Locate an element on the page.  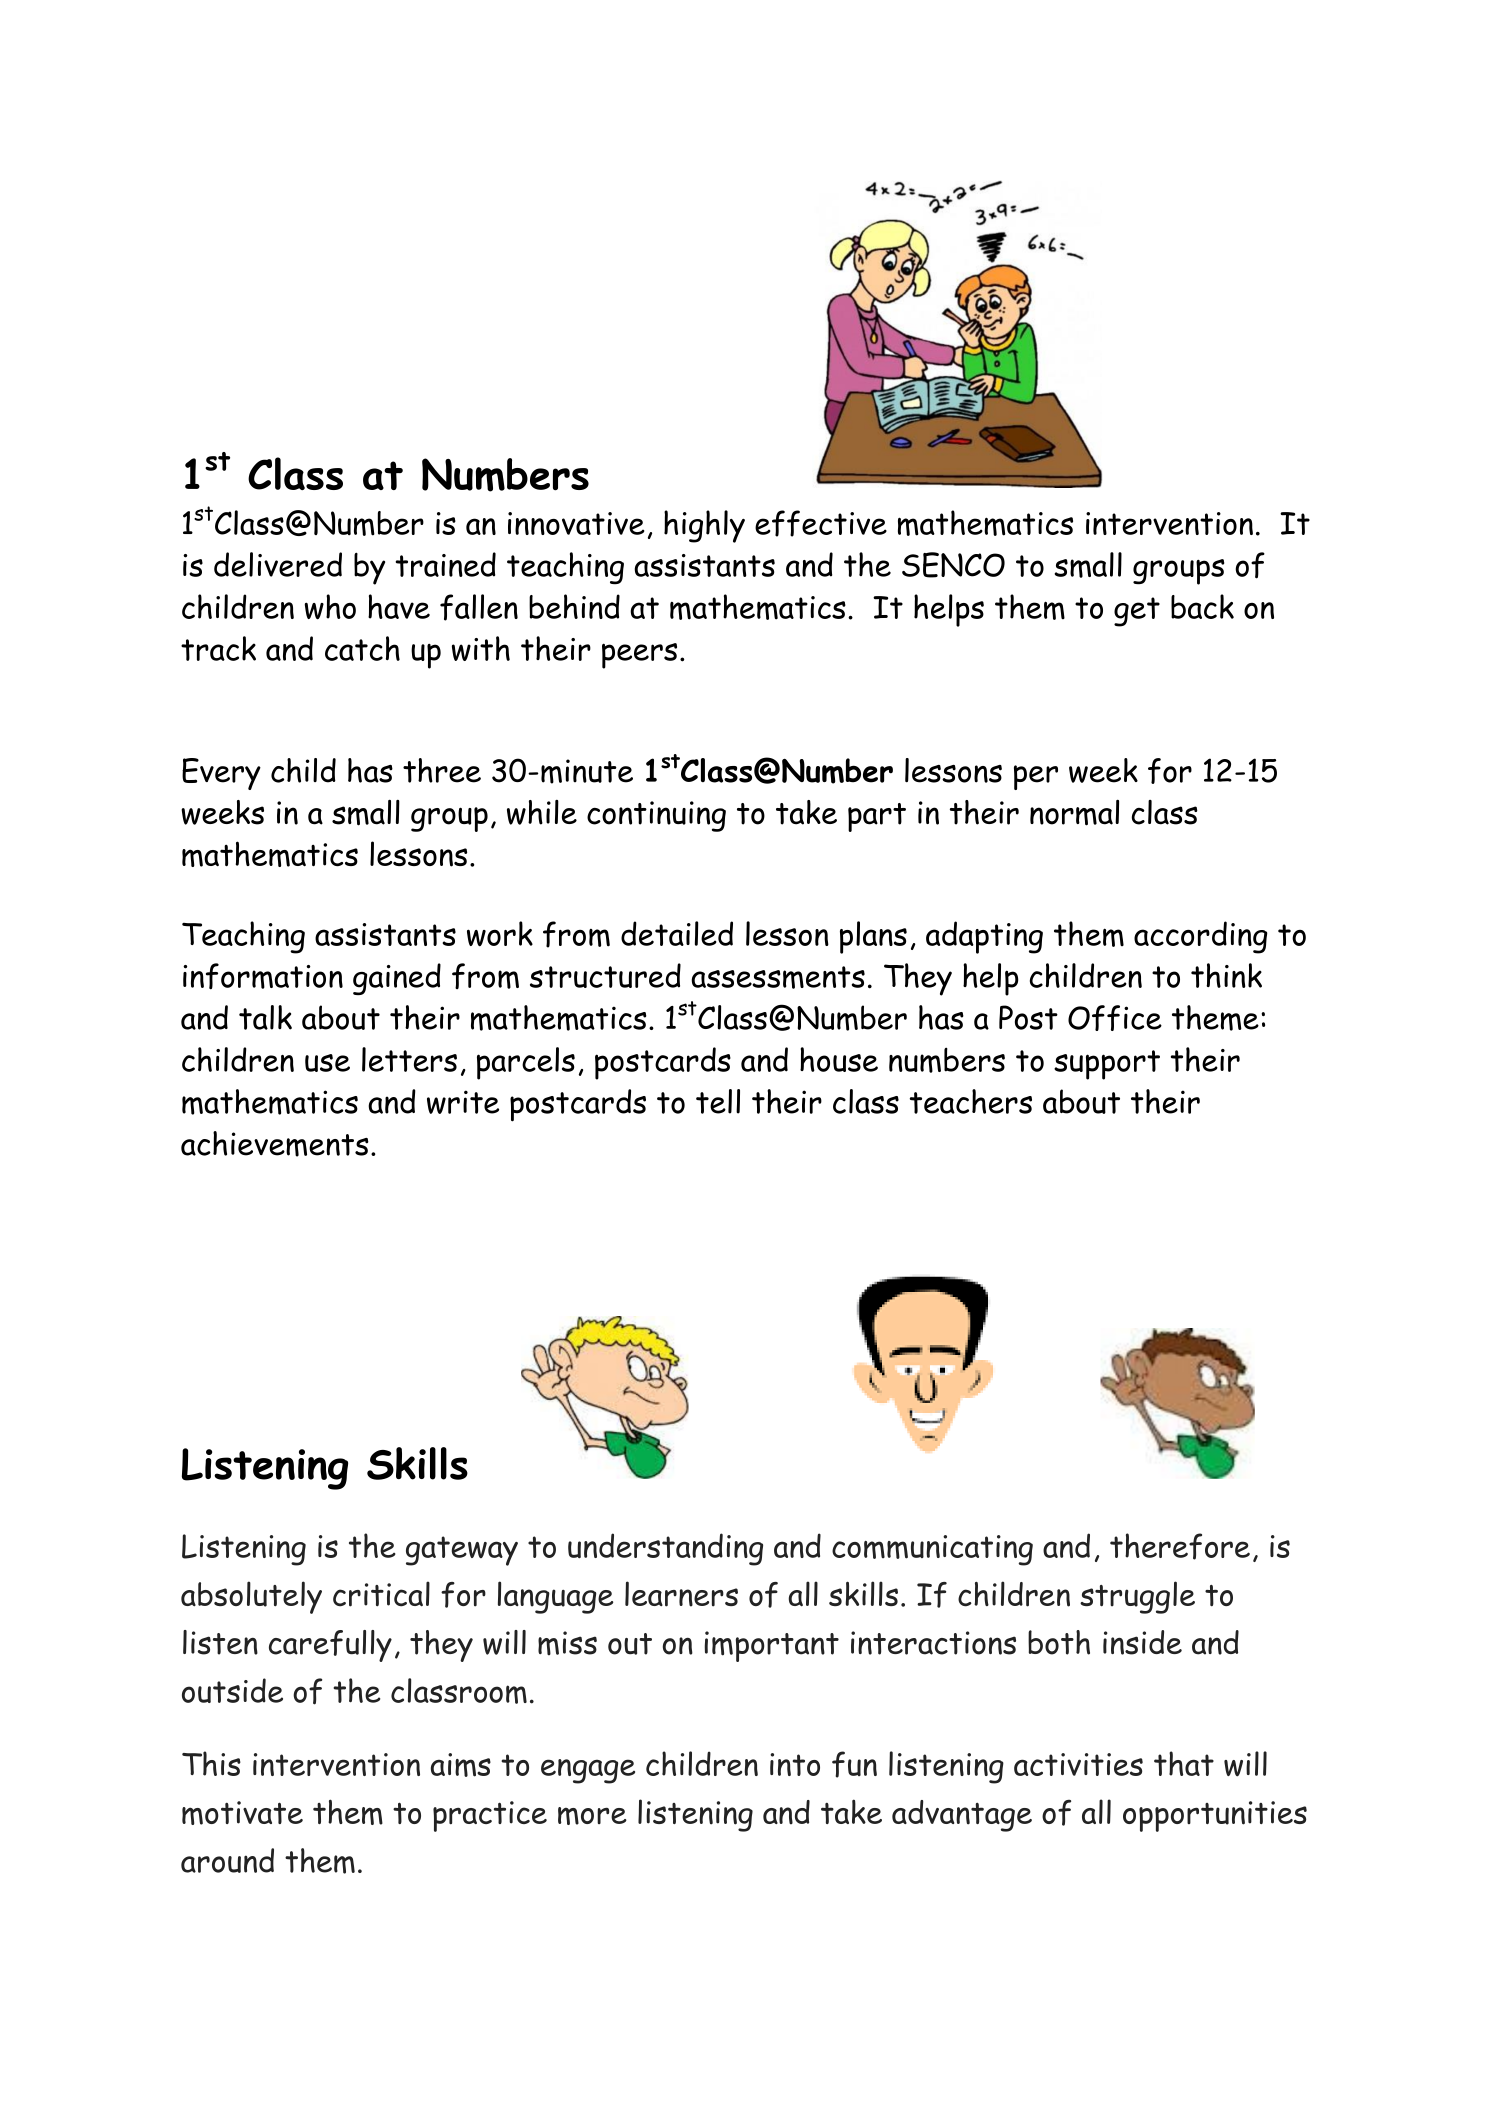
activities is located at coordinates (1078, 1764).
